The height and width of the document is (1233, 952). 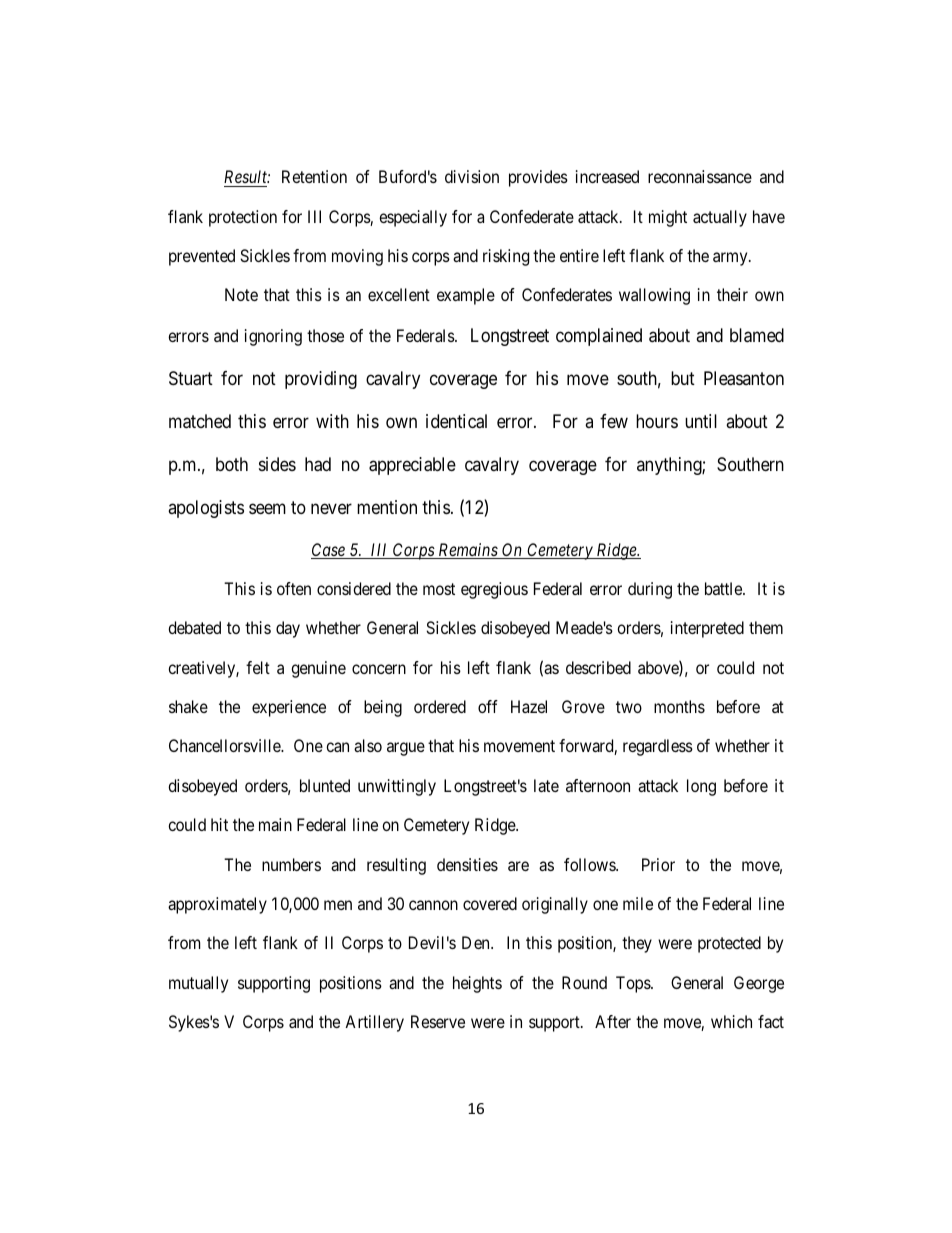 I want to click on sides, so click(x=277, y=464).
